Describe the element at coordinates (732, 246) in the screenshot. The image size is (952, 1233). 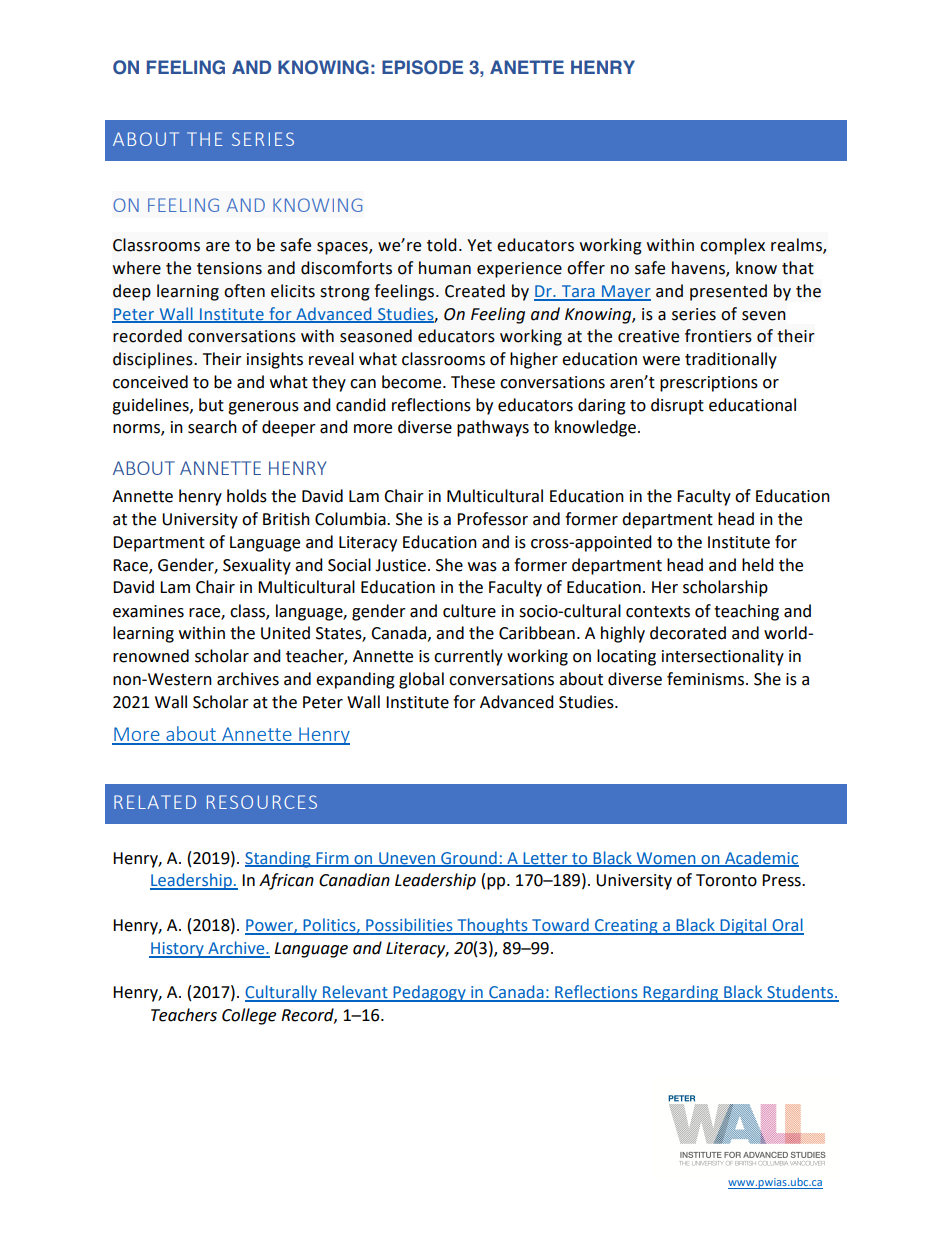
I see `complex` at that location.
